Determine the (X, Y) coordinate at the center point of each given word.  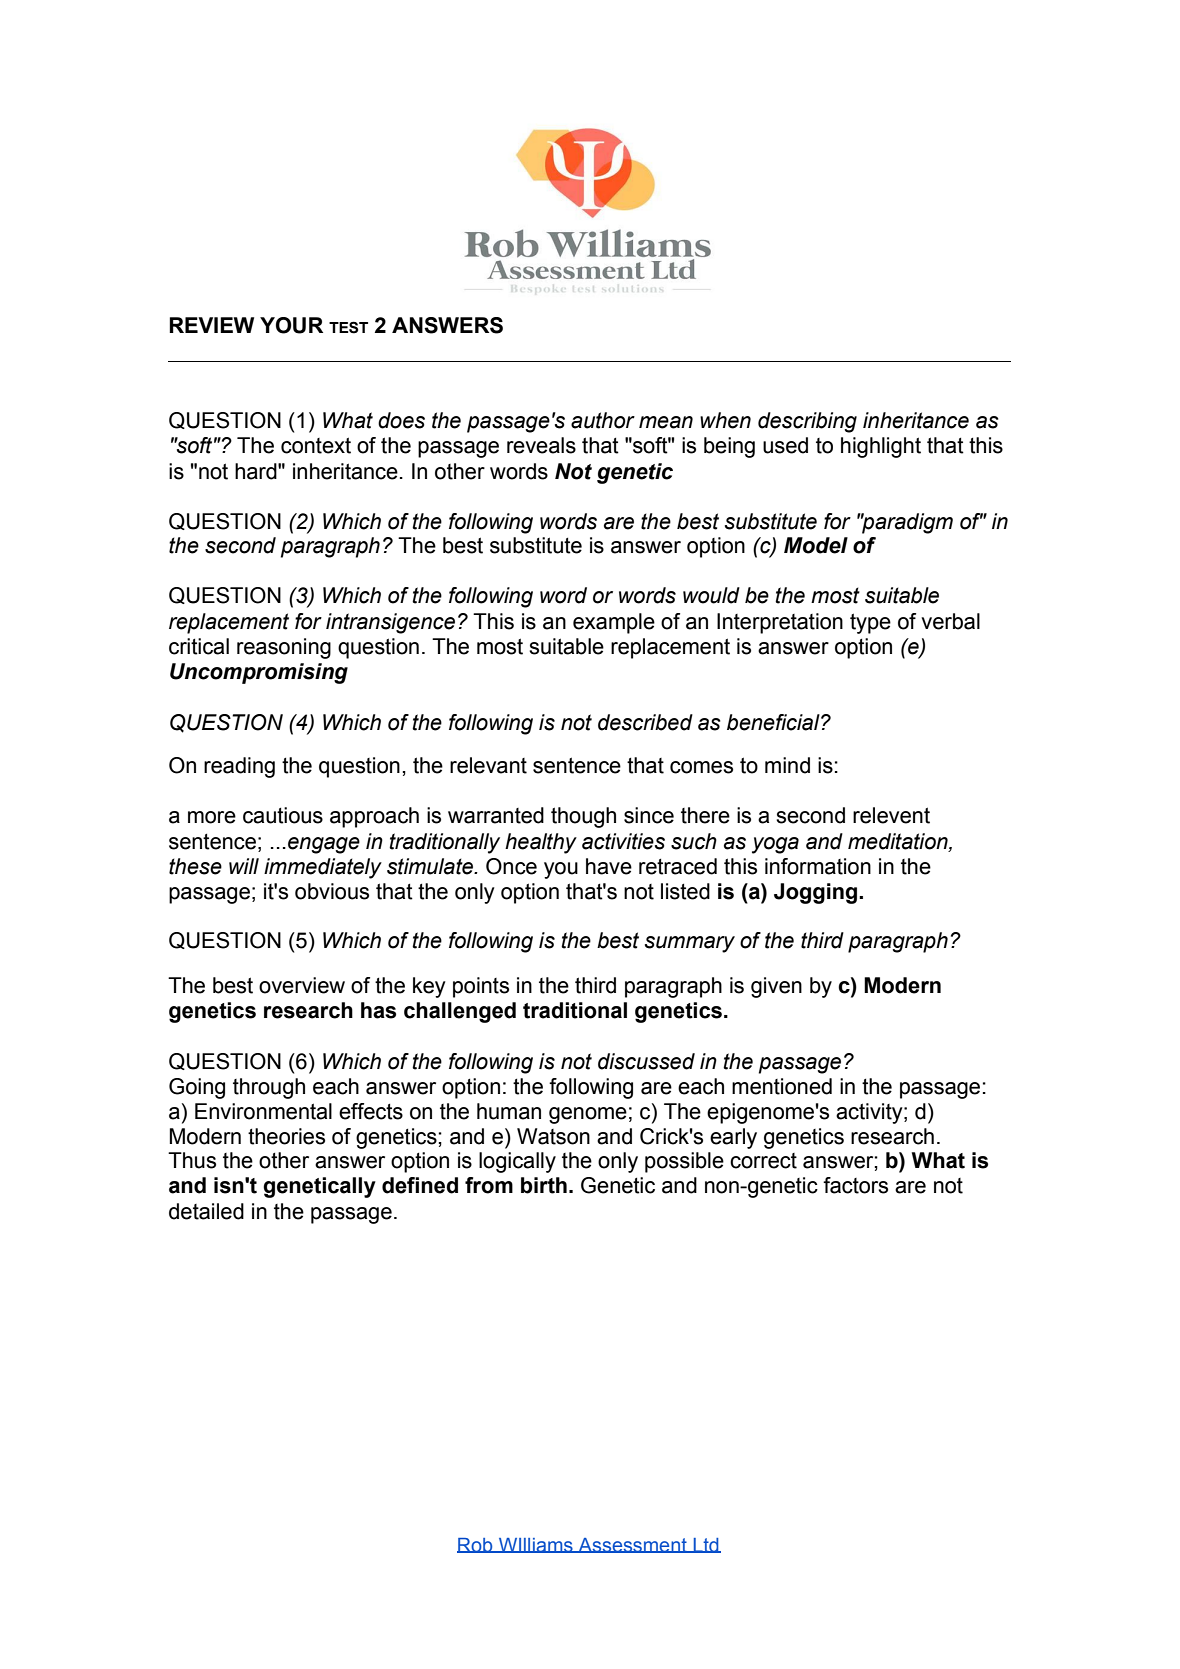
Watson (553, 1136)
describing (807, 422)
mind (787, 765)
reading (239, 767)
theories (286, 1136)
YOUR (291, 325)
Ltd (706, 1545)
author (603, 420)
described (645, 722)
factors (855, 1185)
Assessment (633, 1545)
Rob (476, 1545)
